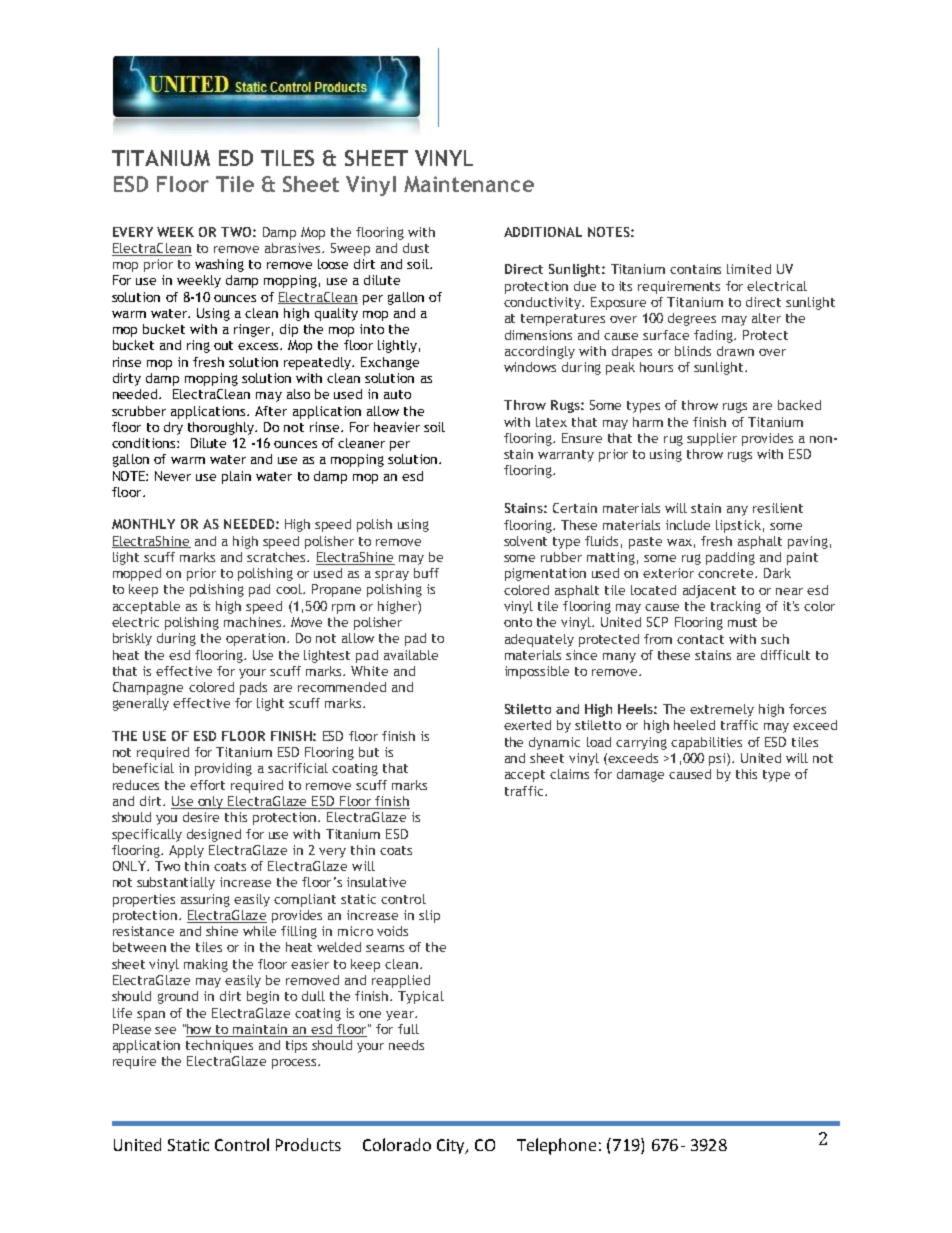  Describe the element at coordinates (525, 541) in the screenshot. I see `solvent` at that location.
